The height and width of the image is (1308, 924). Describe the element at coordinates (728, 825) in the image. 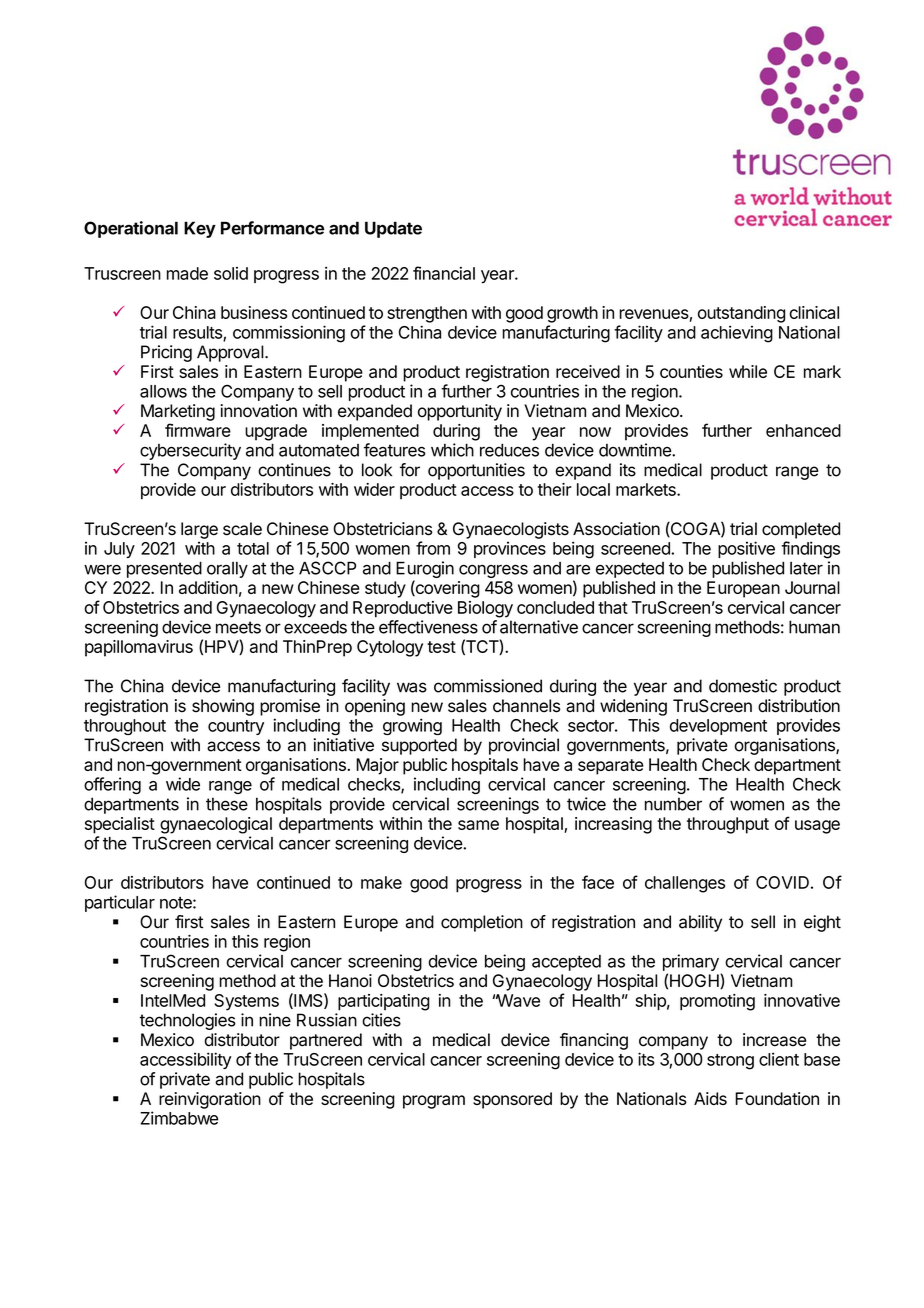

I see `throughput` at that location.
